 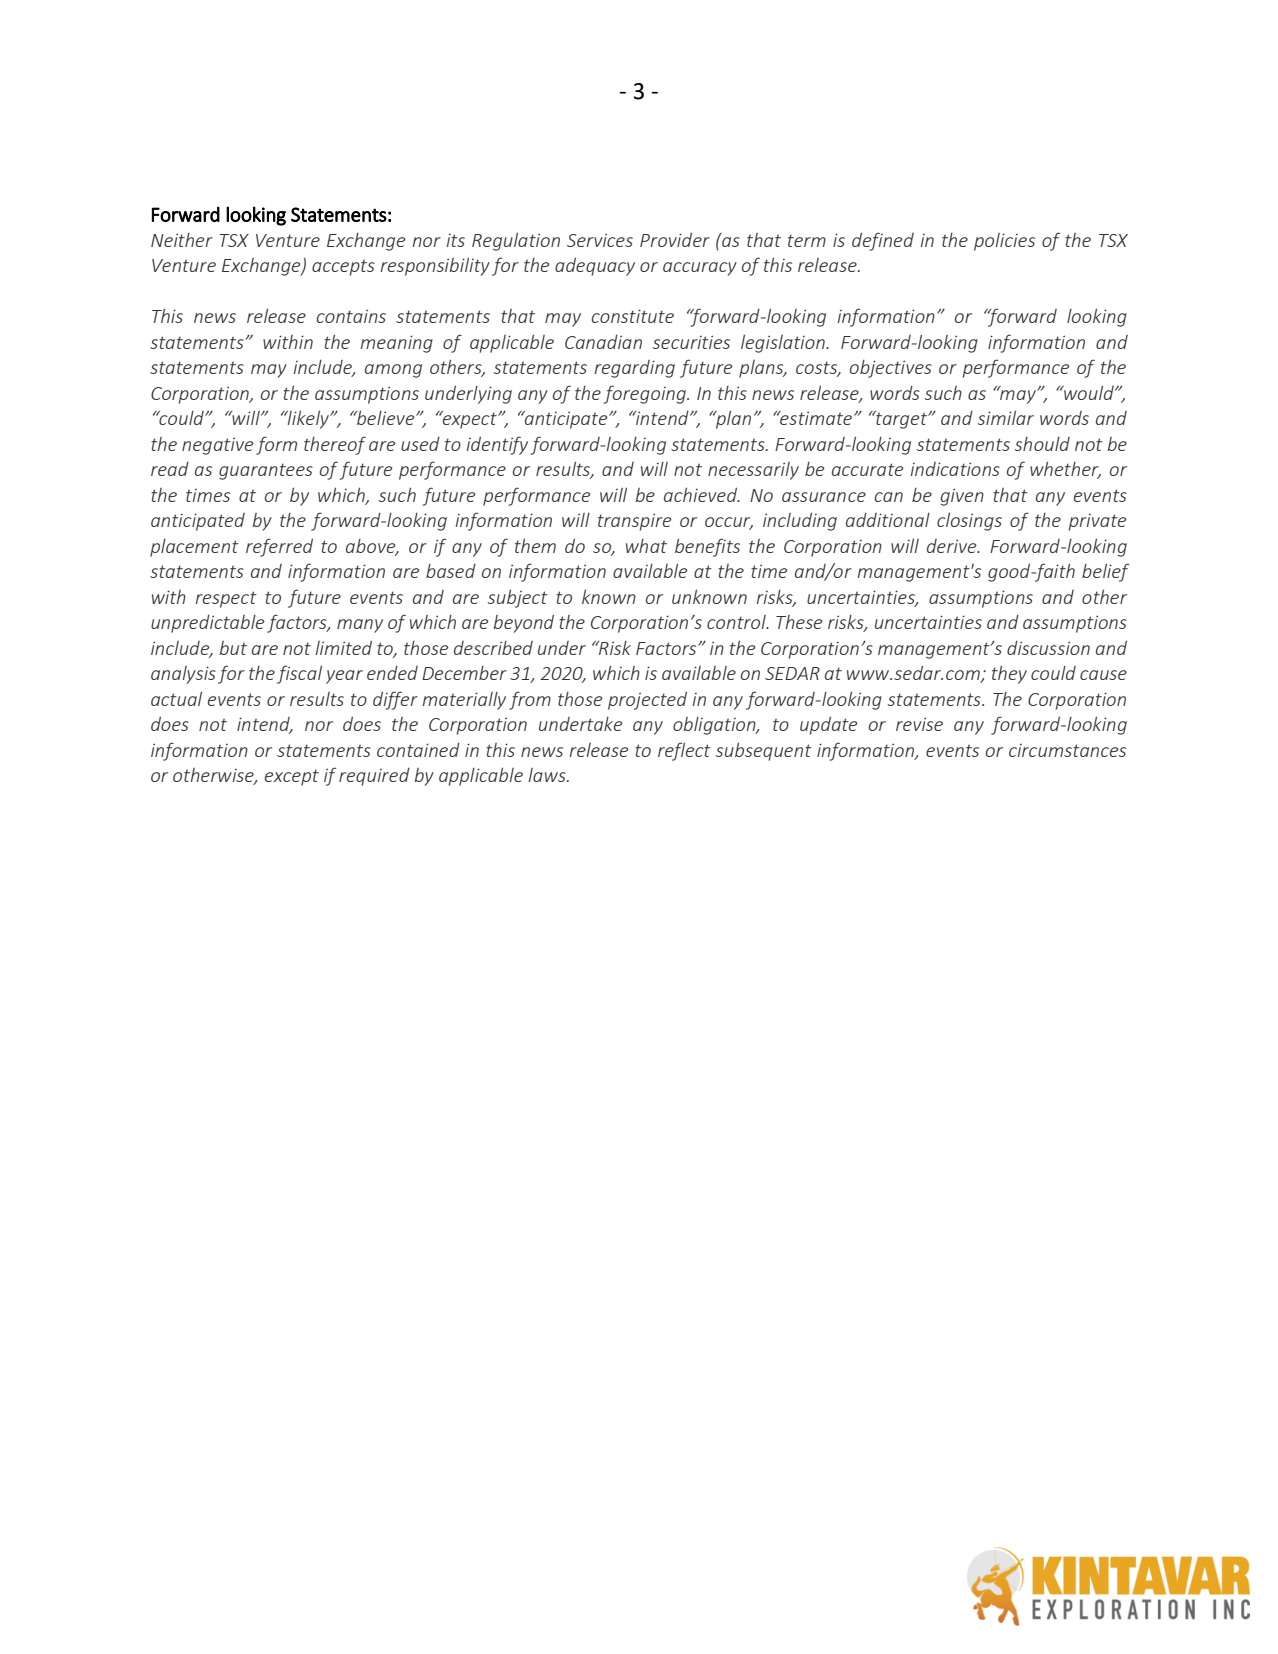 I want to click on guarantees, so click(x=266, y=471).
